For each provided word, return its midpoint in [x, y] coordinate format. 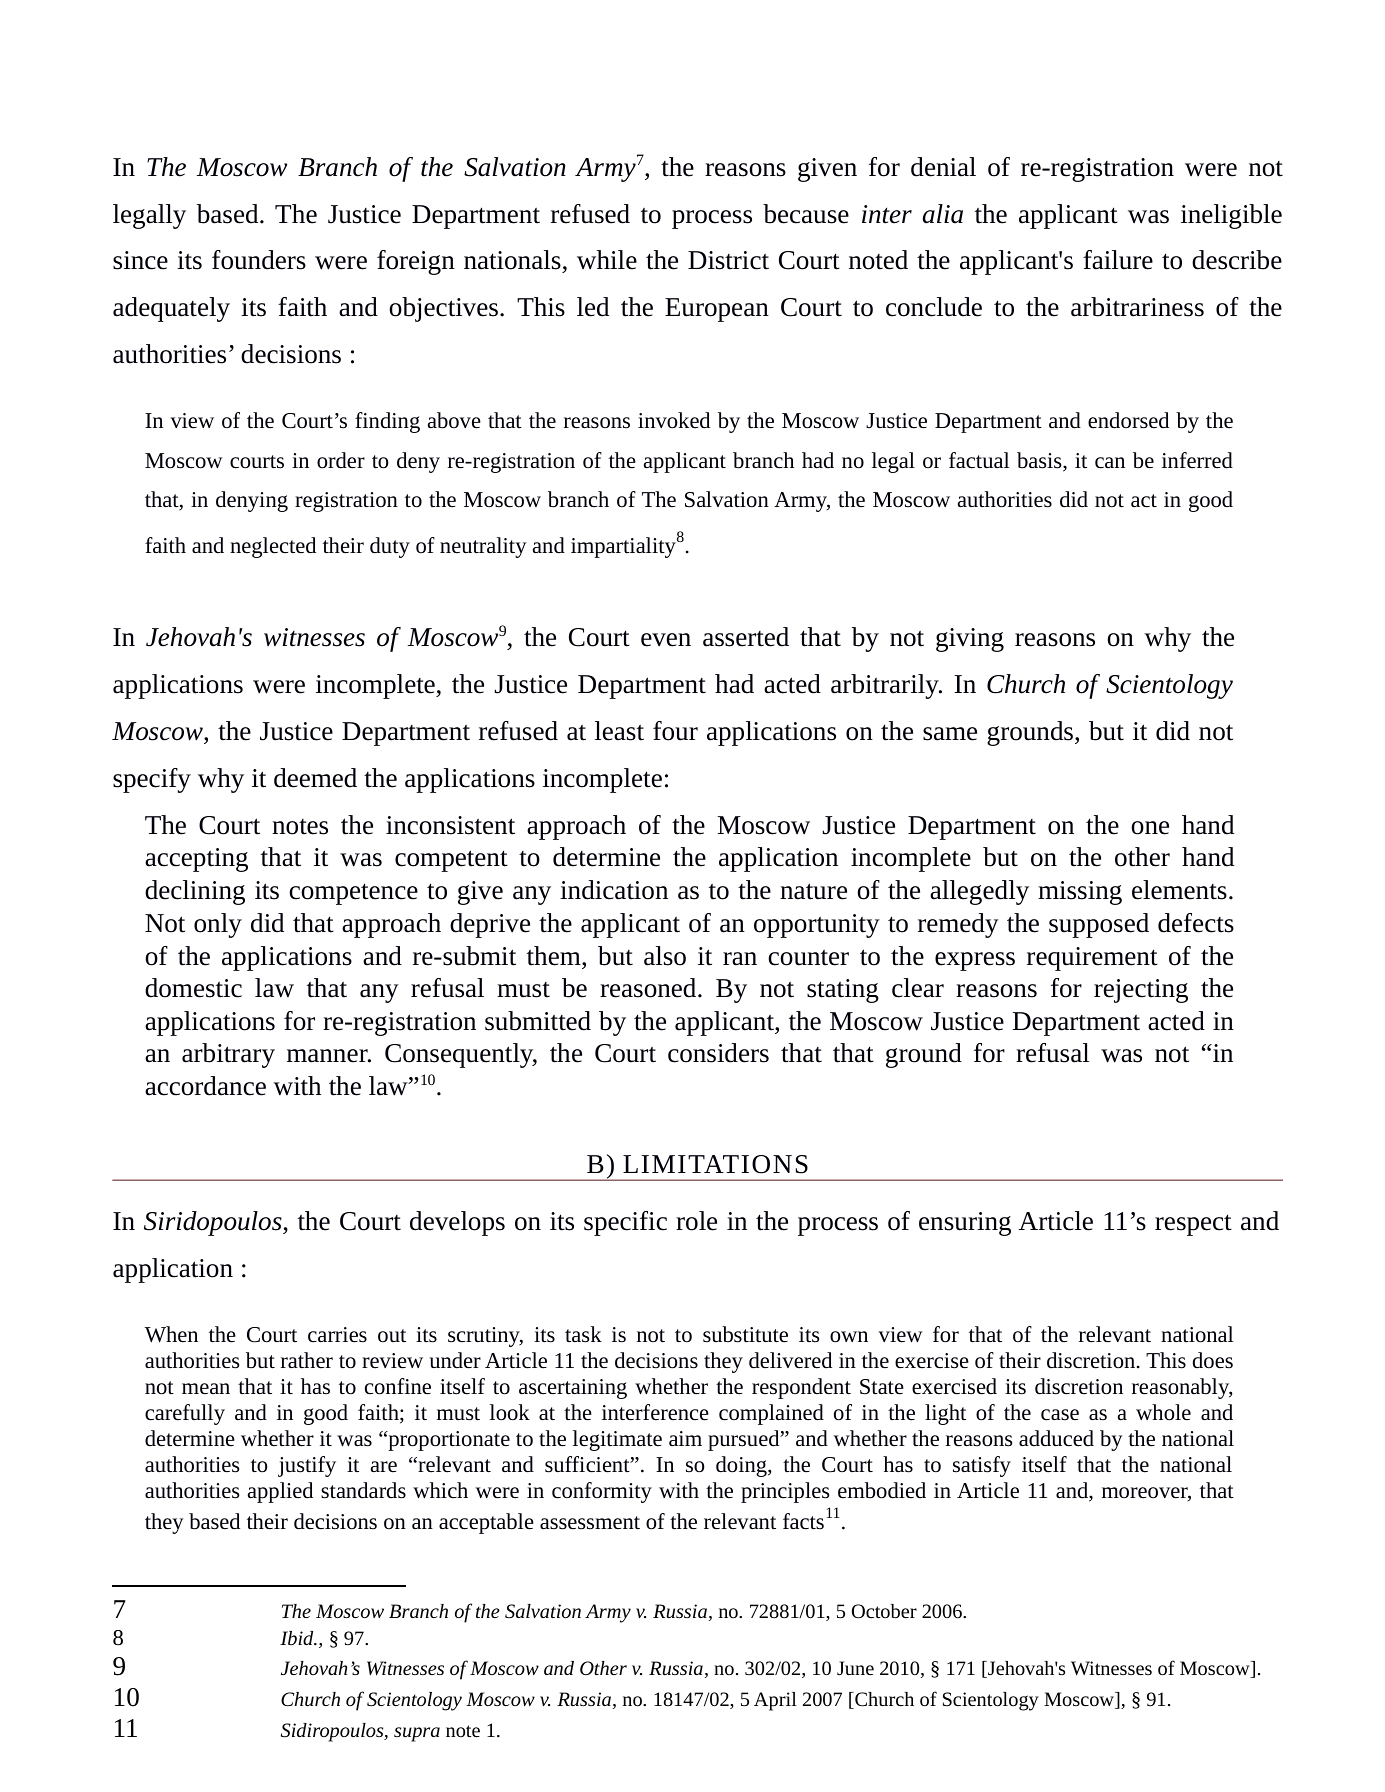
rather [307, 1360]
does [1213, 1360]
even [666, 640]
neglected [273, 547]
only [218, 925]
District [728, 260]
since [140, 260]
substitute [745, 1334]
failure [1118, 260]
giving [970, 640]
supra [417, 1734]
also [665, 956]
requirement [1092, 959]
